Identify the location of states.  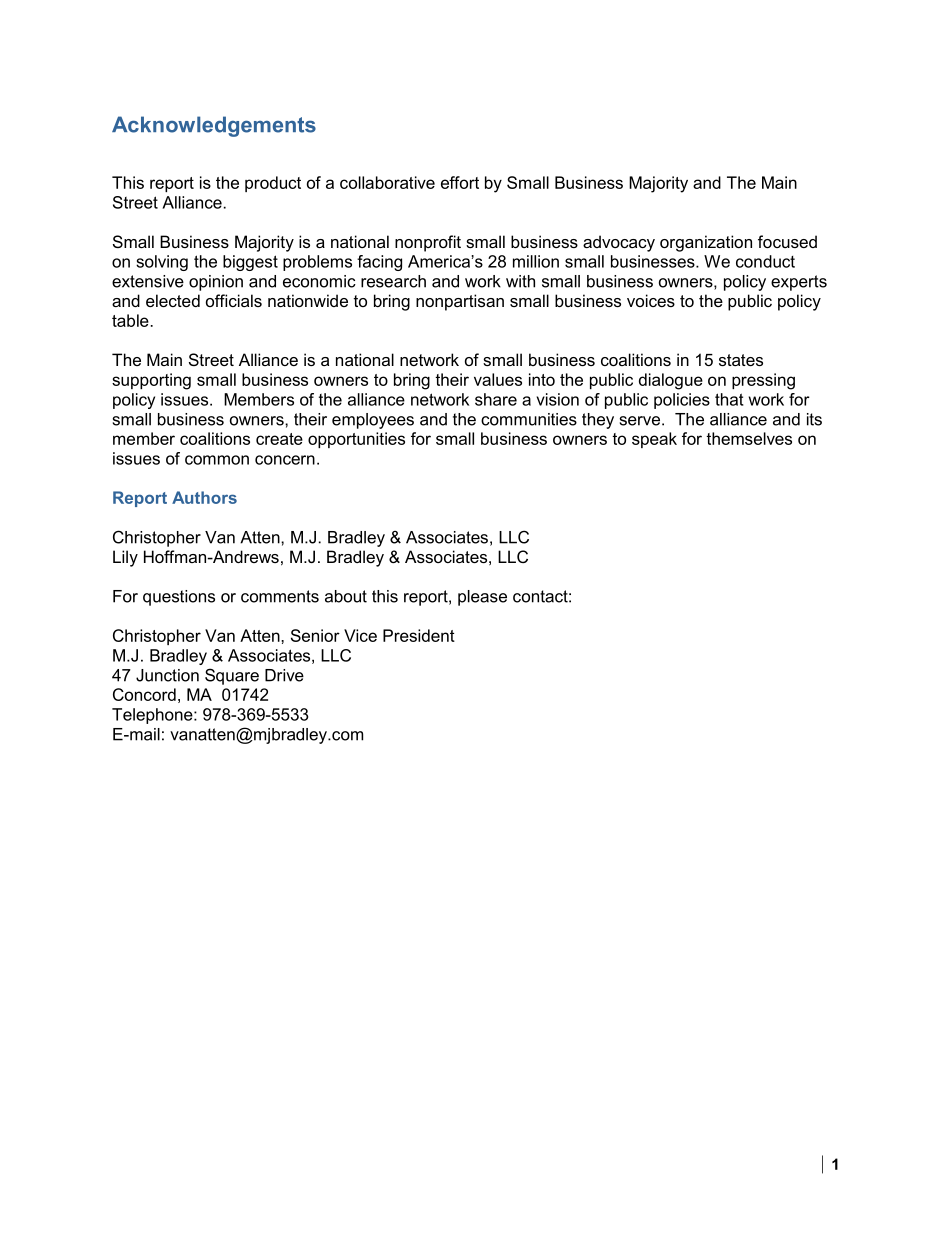
(741, 360).
